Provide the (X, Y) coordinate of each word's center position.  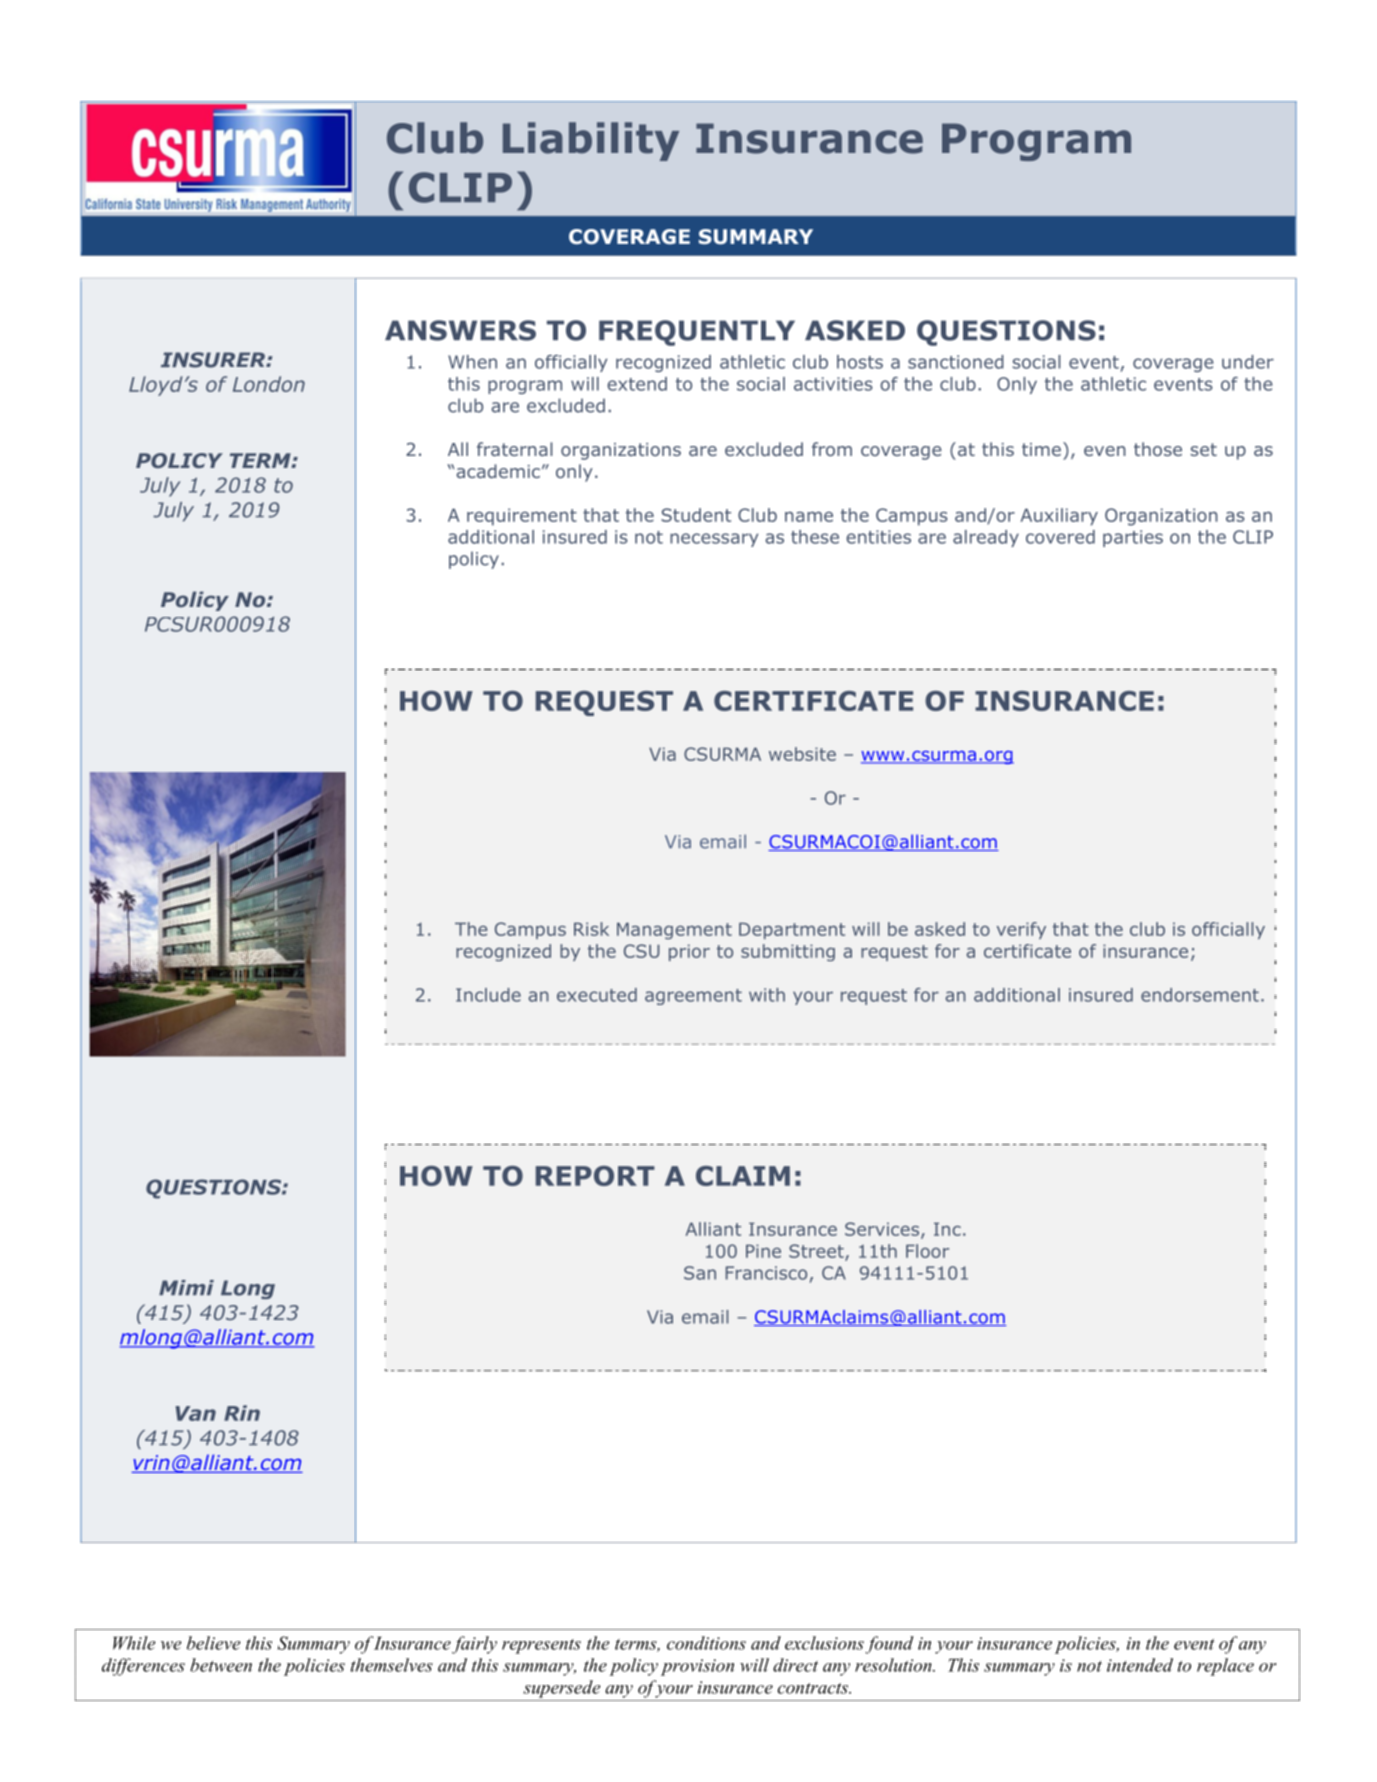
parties (1133, 538)
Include (488, 995)
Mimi (186, 1287)
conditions (706, 1643)
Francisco (766, 1273)
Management (674, 931)
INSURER (214, 360)
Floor (927, 1251)
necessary (714, 540)
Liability (591, 141)
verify (1021, 930)
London (269, 384)
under (1248, 362)
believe (214, 1643)
